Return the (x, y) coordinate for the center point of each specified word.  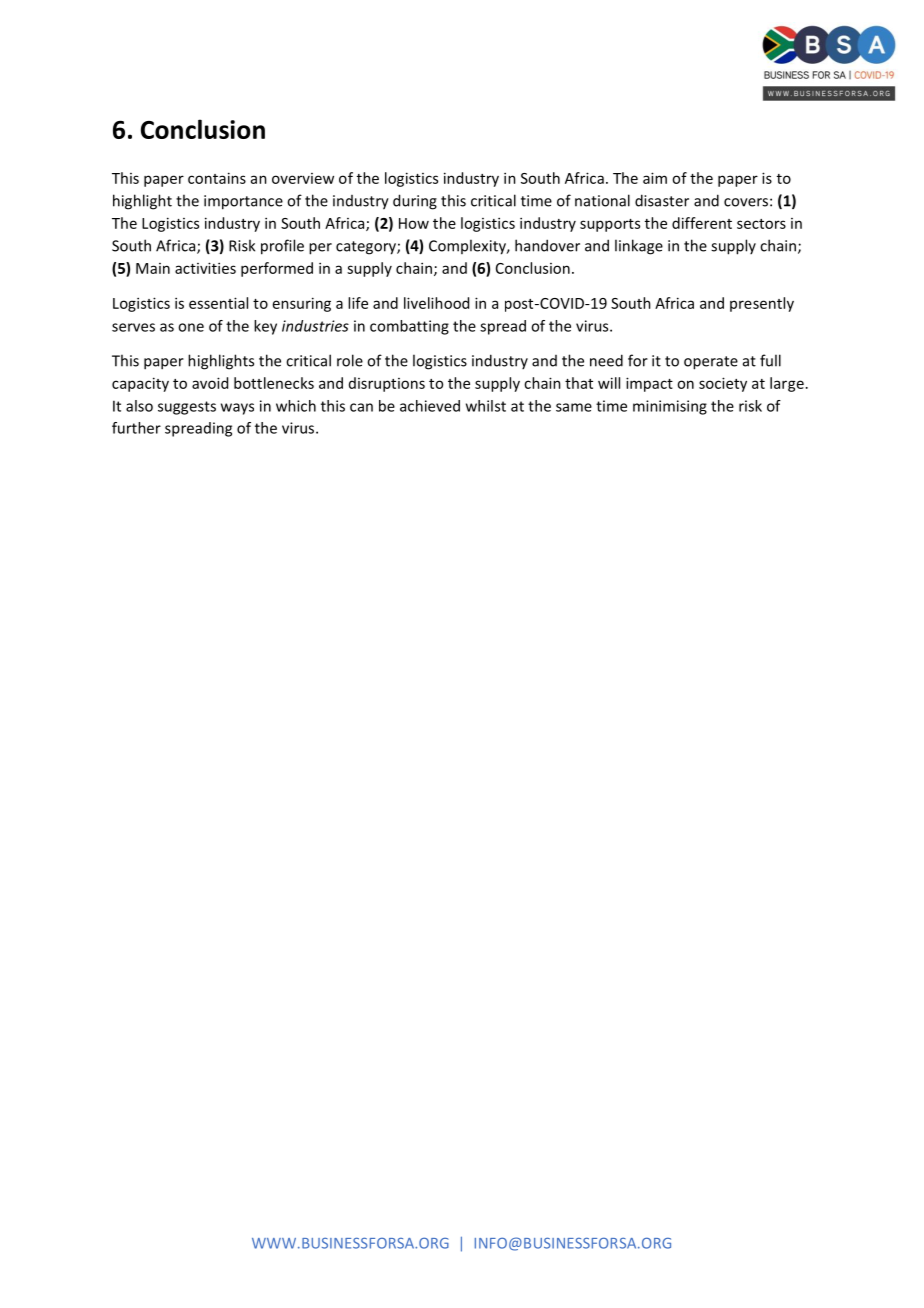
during (415, 202)
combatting (409, 327)
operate (711, 363)
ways (237, 409)
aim (655, 178)
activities (205, 268)
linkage (639, 247)
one (191, 327)
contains (217, 178)
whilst (486, 406)
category (367, 248)
